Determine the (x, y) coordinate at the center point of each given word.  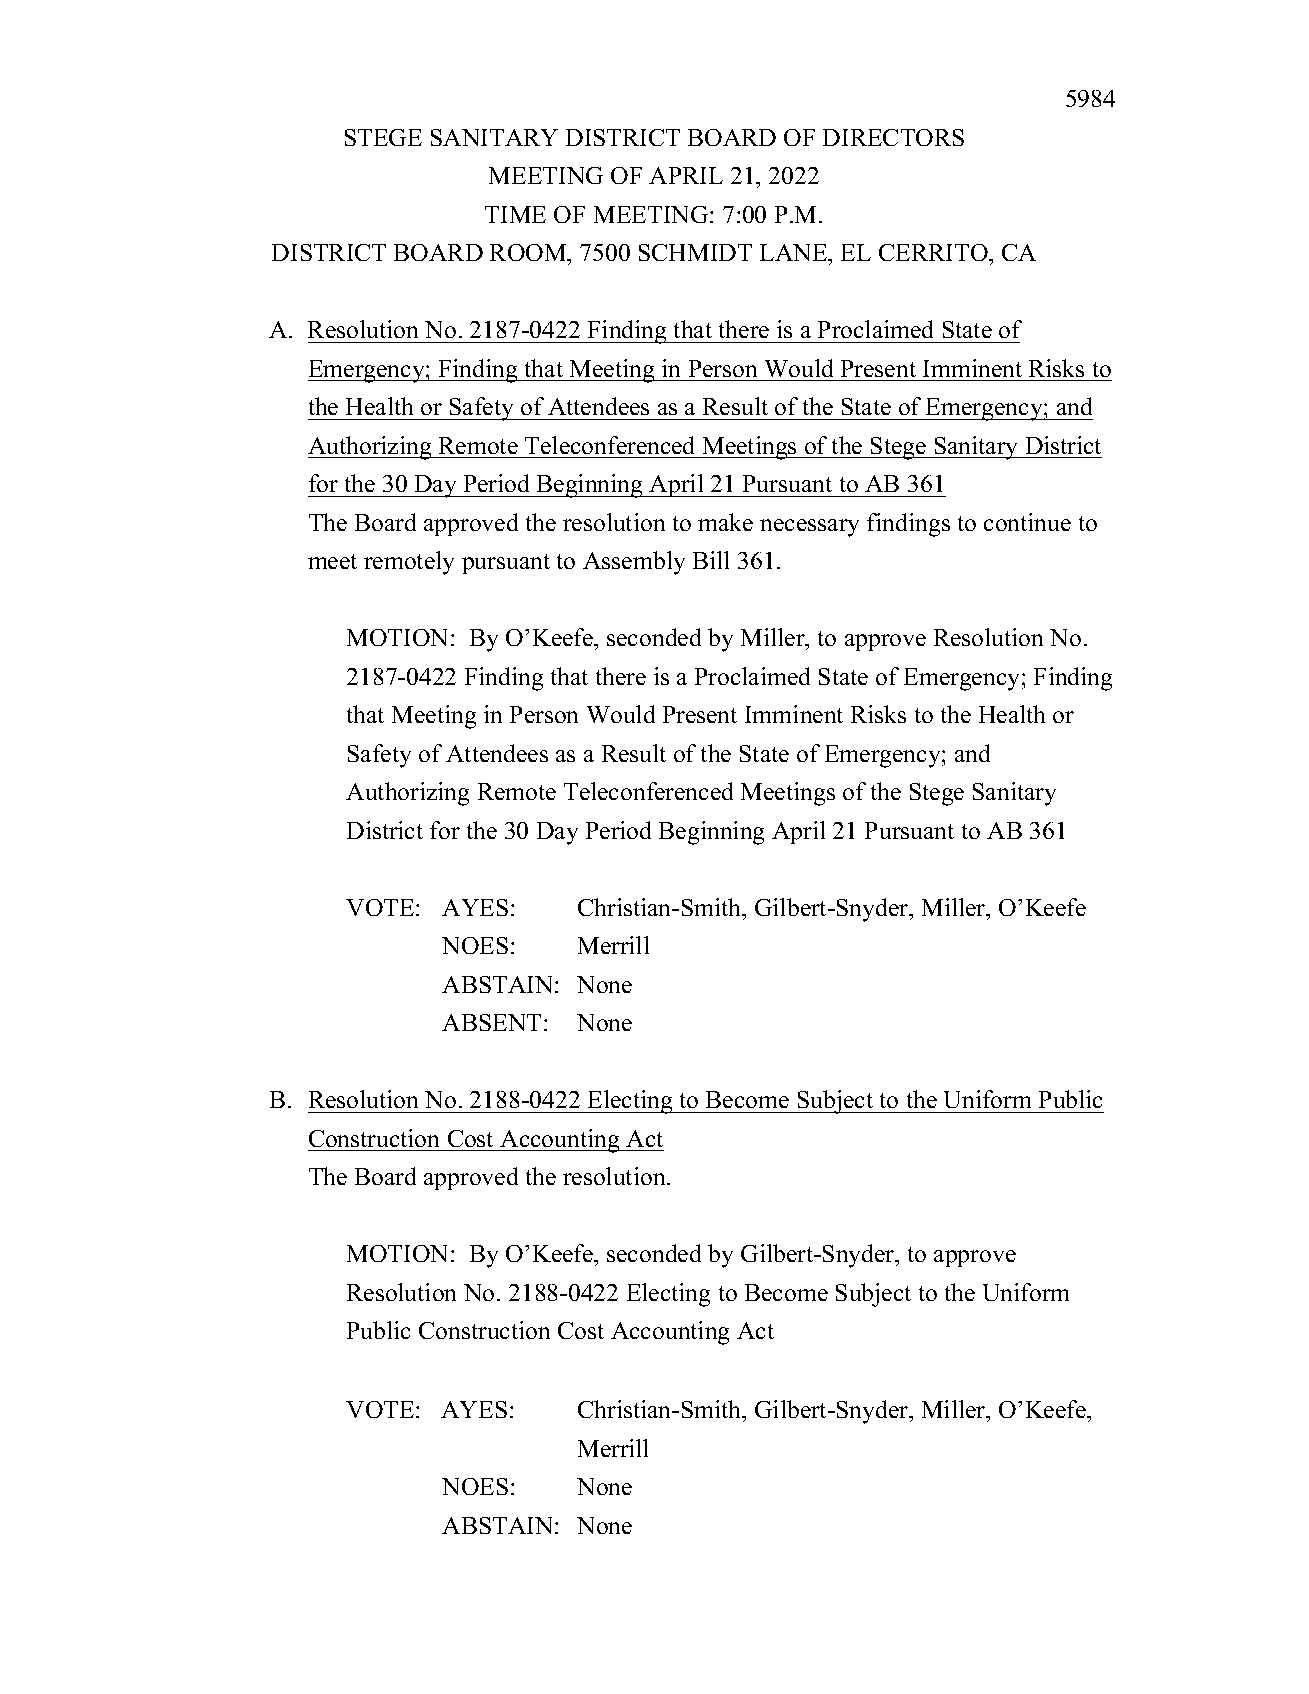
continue (1027, 522)
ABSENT (491, 1022)
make (725, 522)
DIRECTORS (893, 137)
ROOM (529, 254)
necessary (809, 528)
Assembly (634, 563)
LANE (795, 254)
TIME (515, 214)
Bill (711, 560)
